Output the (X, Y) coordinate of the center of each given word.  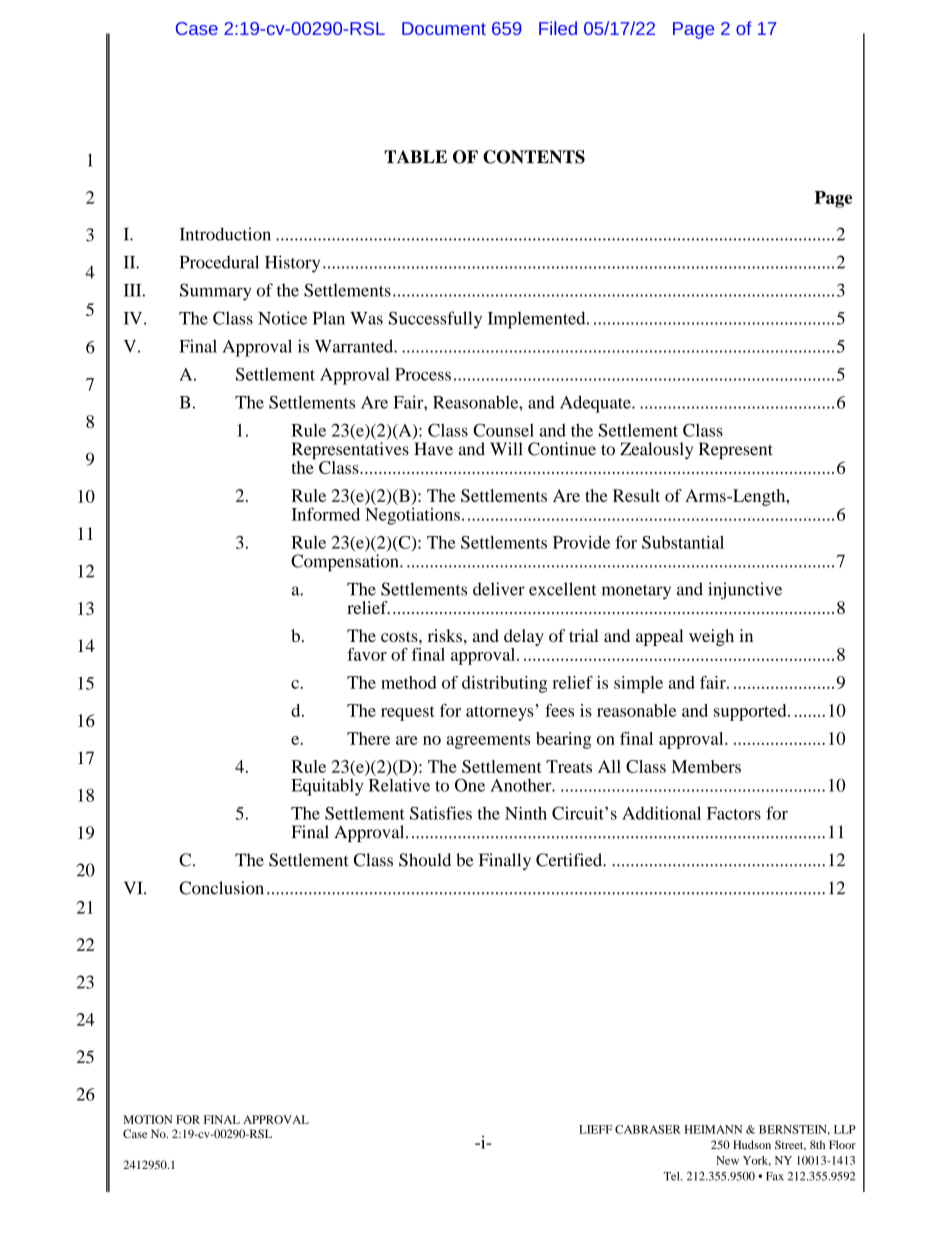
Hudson (752, 1144)
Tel (673, 1176)
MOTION (148, 1119)
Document (444, 28)
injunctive (745, 591)
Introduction (225, 234)
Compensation (346, 563)
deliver (499, 589)
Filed (558, 28)
